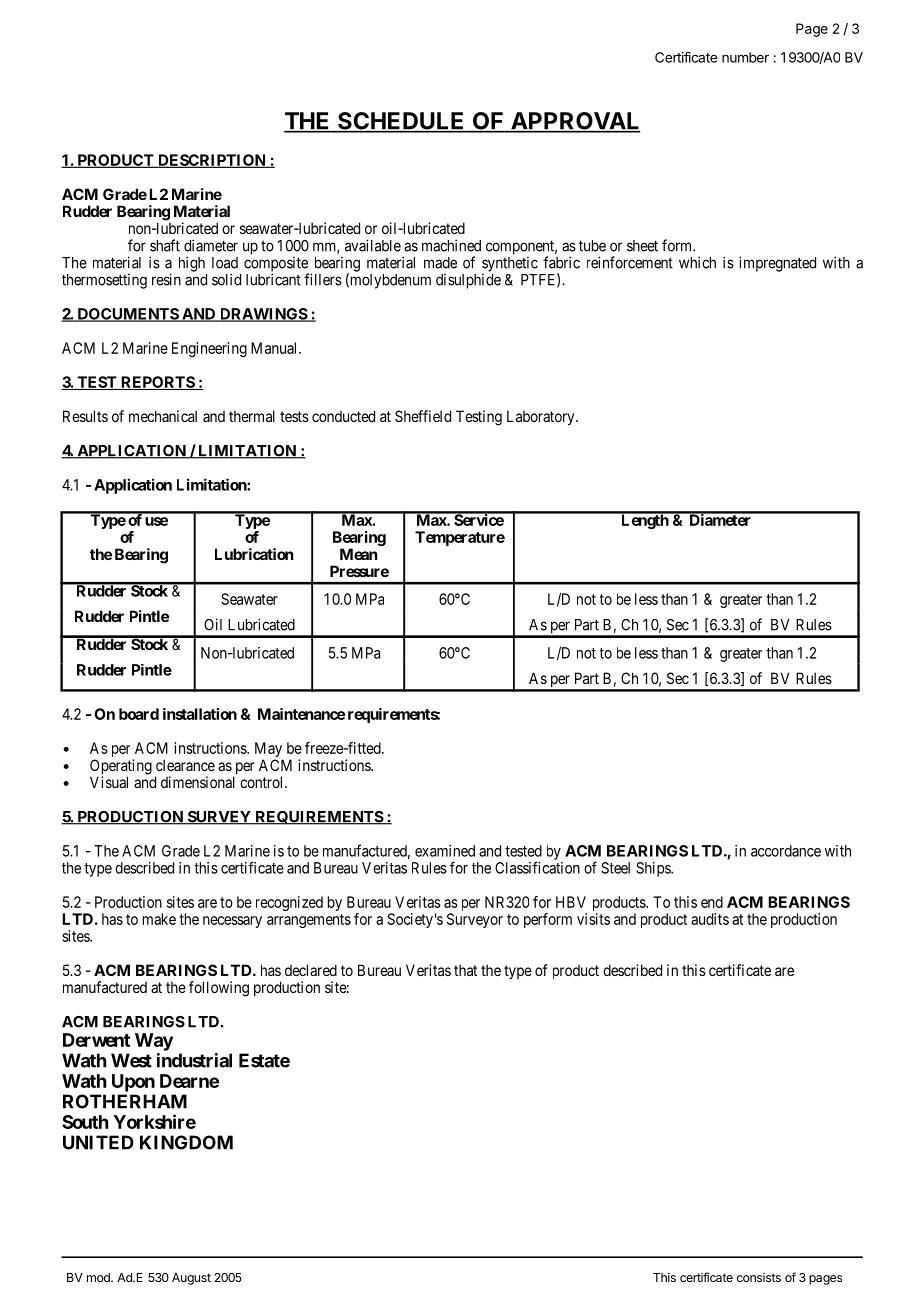  Describe the element at coordinates (194, 1060) in the screenshot. I see `industrial` at that location.
